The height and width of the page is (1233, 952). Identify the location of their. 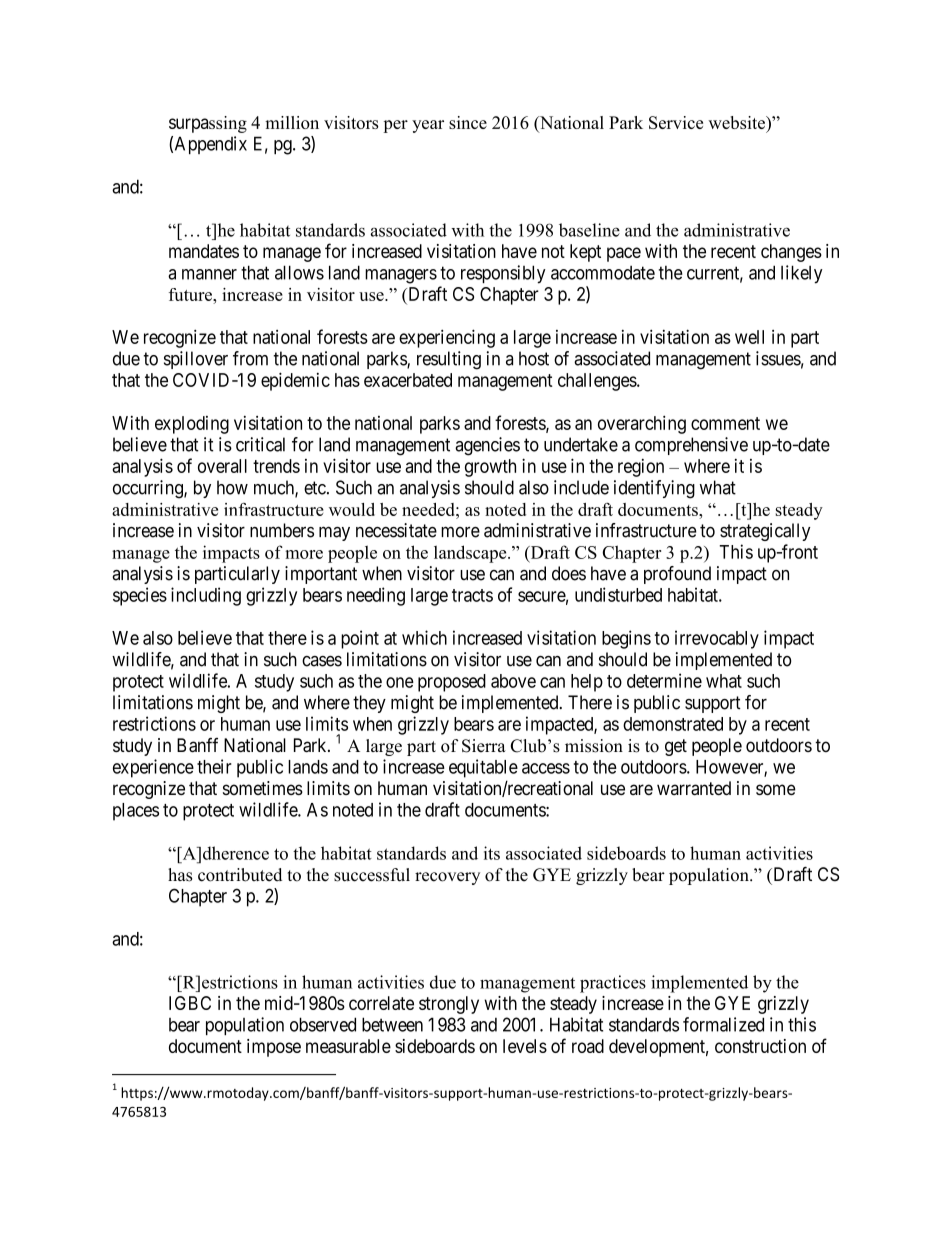
(214, 766).
